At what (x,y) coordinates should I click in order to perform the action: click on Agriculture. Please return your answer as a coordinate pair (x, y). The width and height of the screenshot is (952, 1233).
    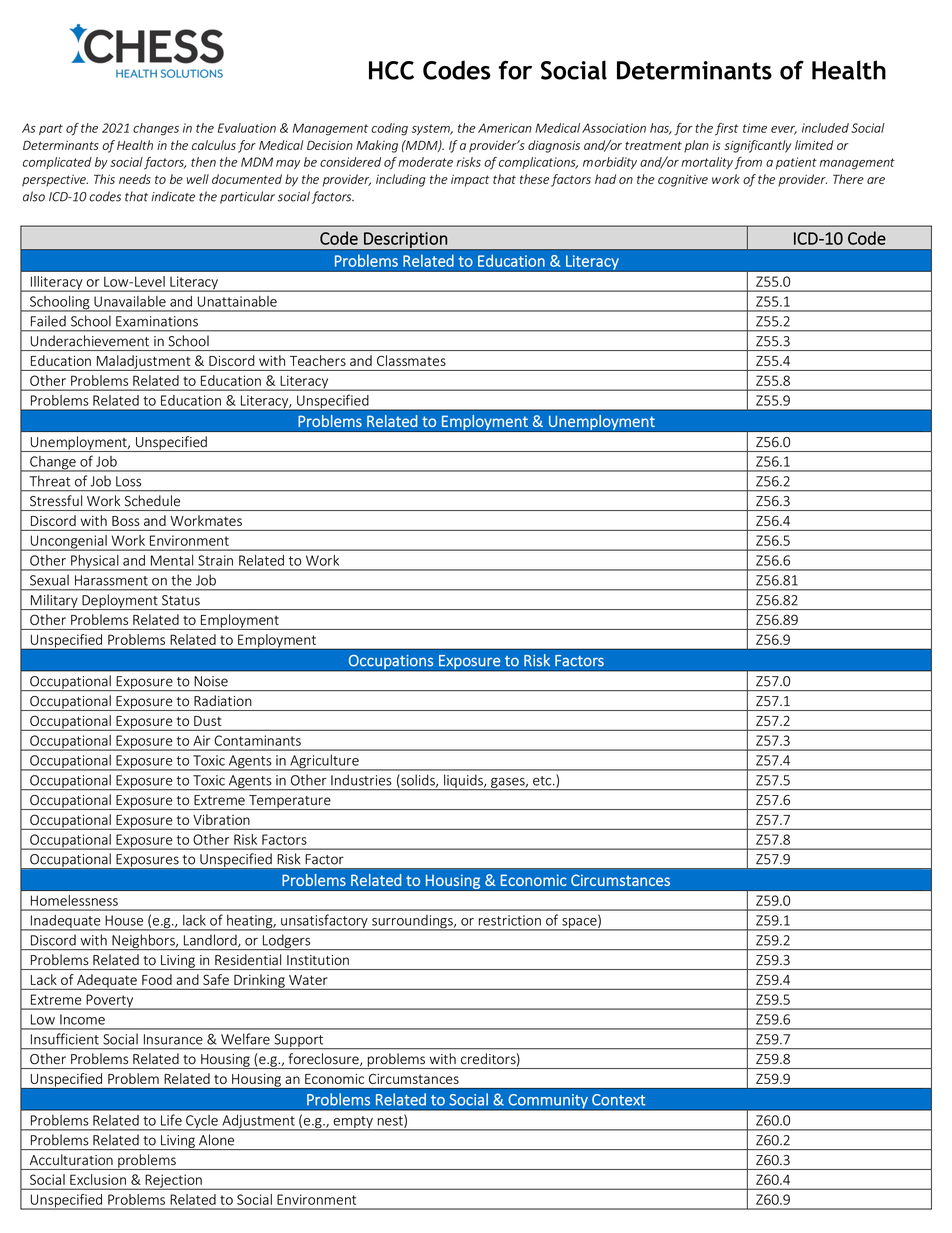
    Looking at the image, I should click on (324, 762).
